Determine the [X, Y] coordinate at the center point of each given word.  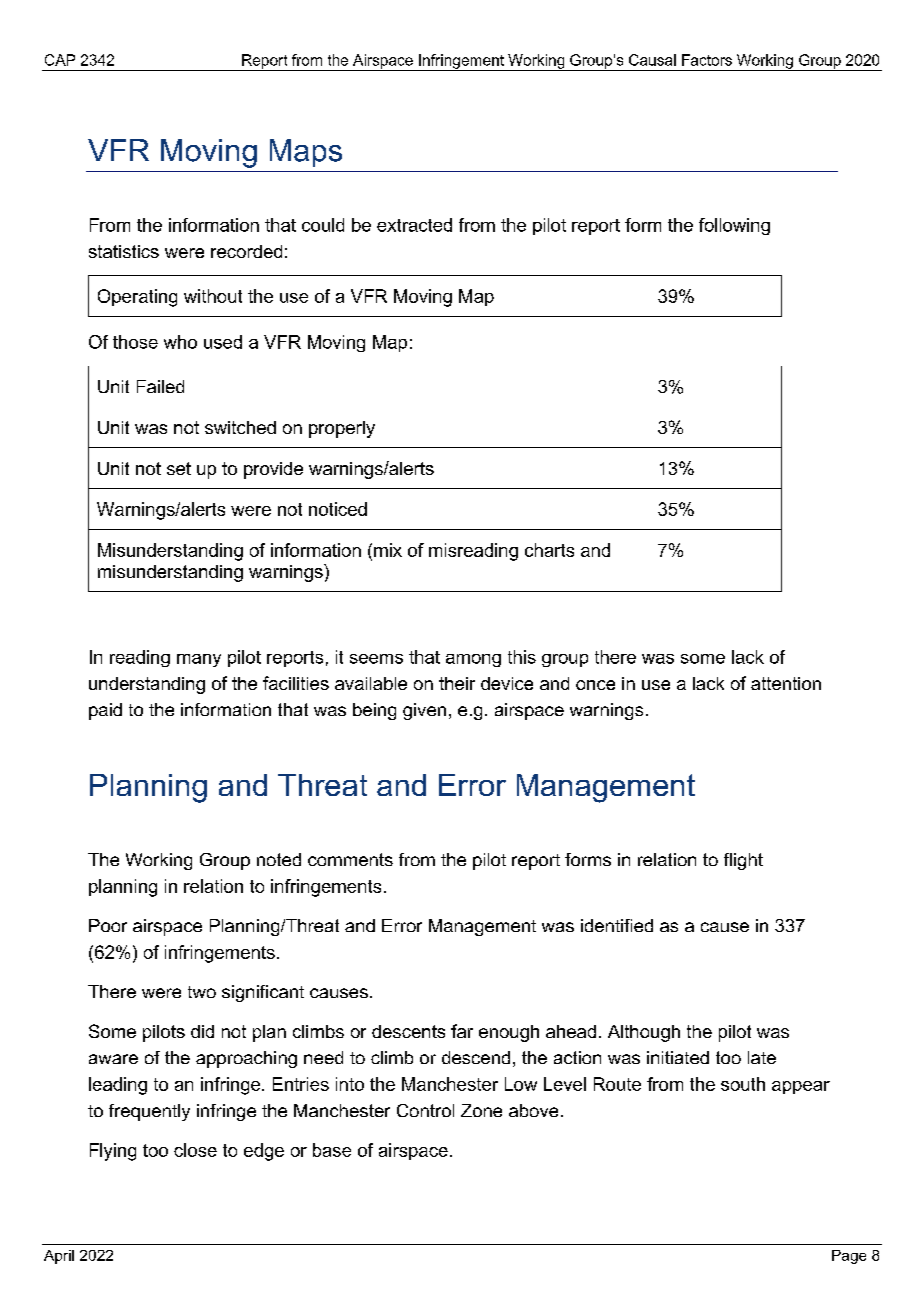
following [734, 226]
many [199, 660]
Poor [108, 925]
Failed [160, 386]
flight [743, 861]
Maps [306, 153]
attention [786, 683]
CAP [60, 60]
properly [342, 429]
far [462, 1031]
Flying [113, 1152]
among [473, 660]
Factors [707, 60]
